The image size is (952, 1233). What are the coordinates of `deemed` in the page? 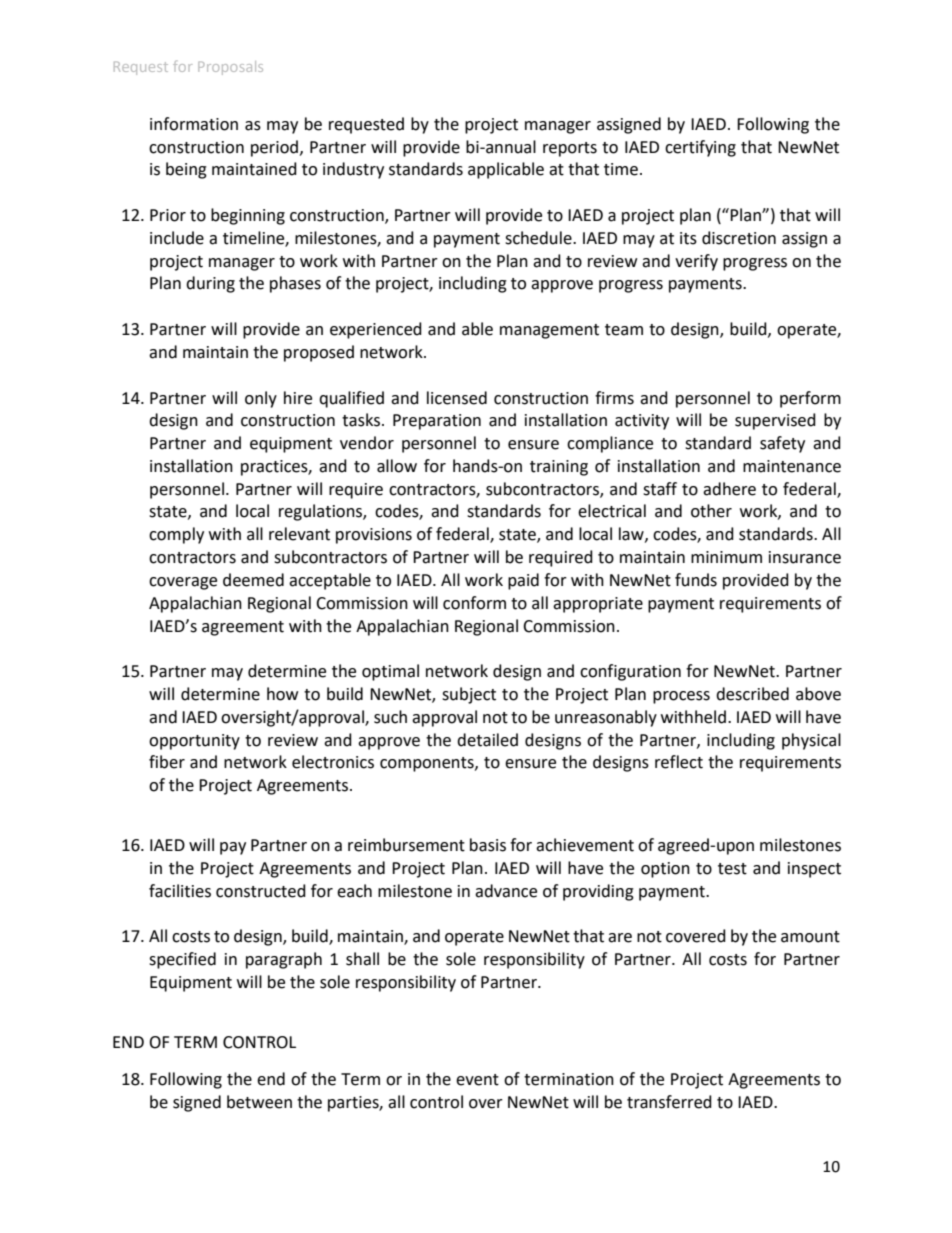 It's located at (253, 580).
